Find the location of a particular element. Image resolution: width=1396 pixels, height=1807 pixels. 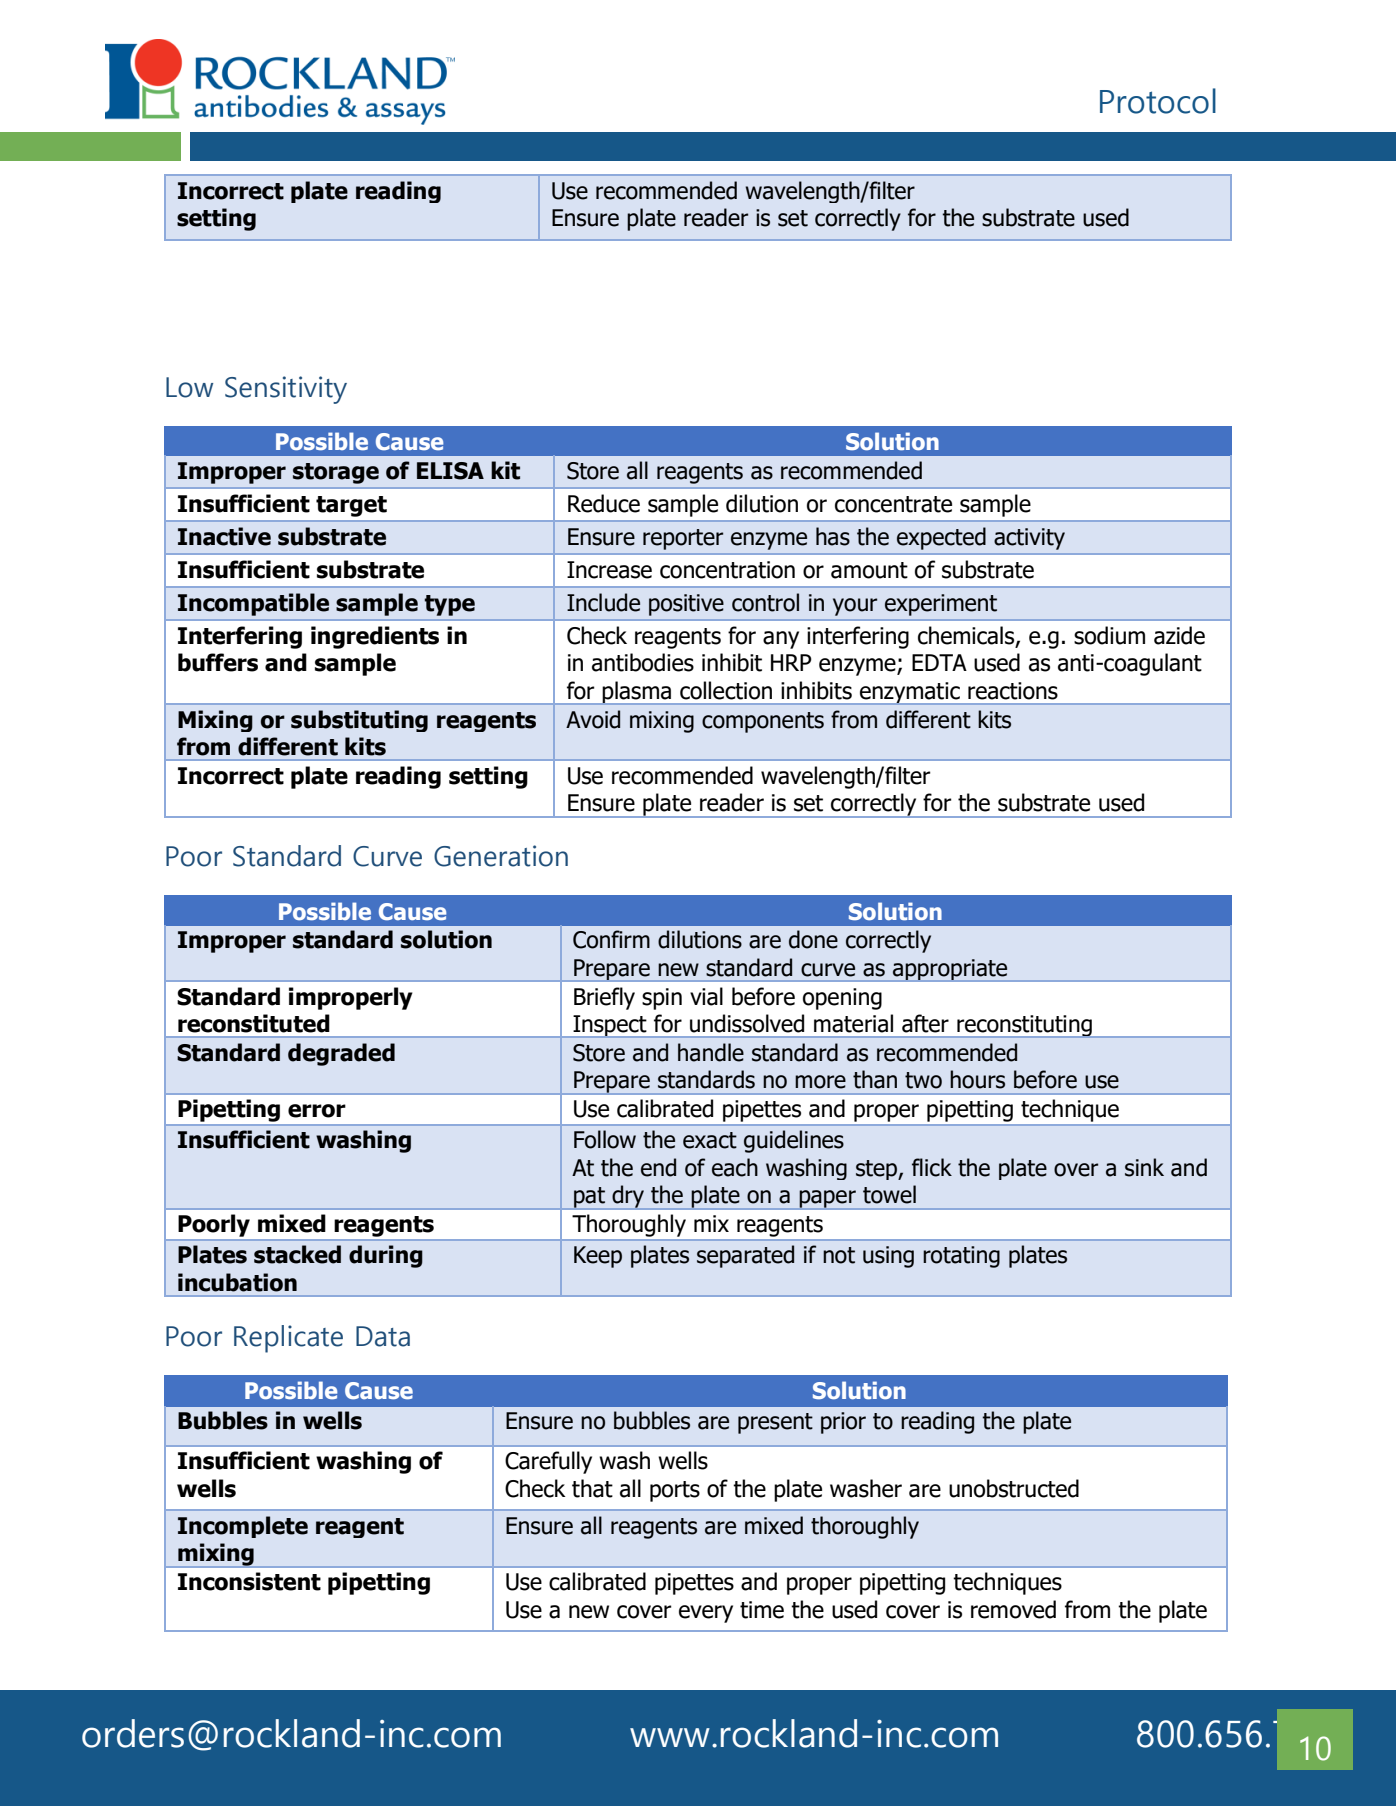

sodium is located at coordinates (1109, 635).
